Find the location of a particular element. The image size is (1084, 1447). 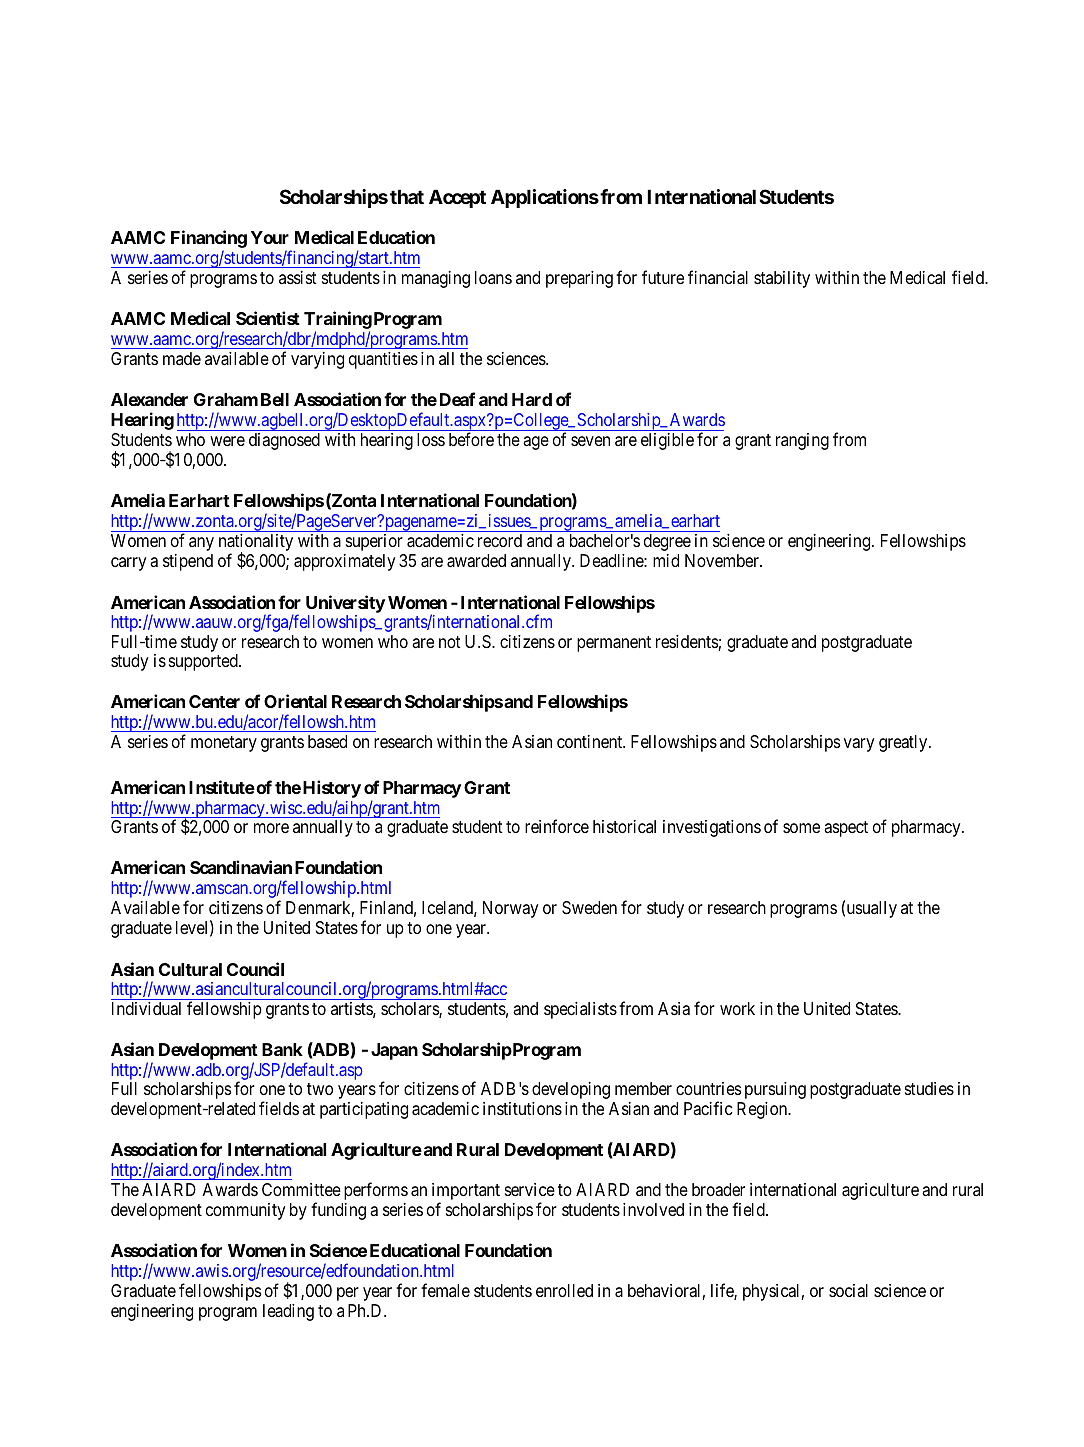

leading is located at coordinates (288, 1312).
